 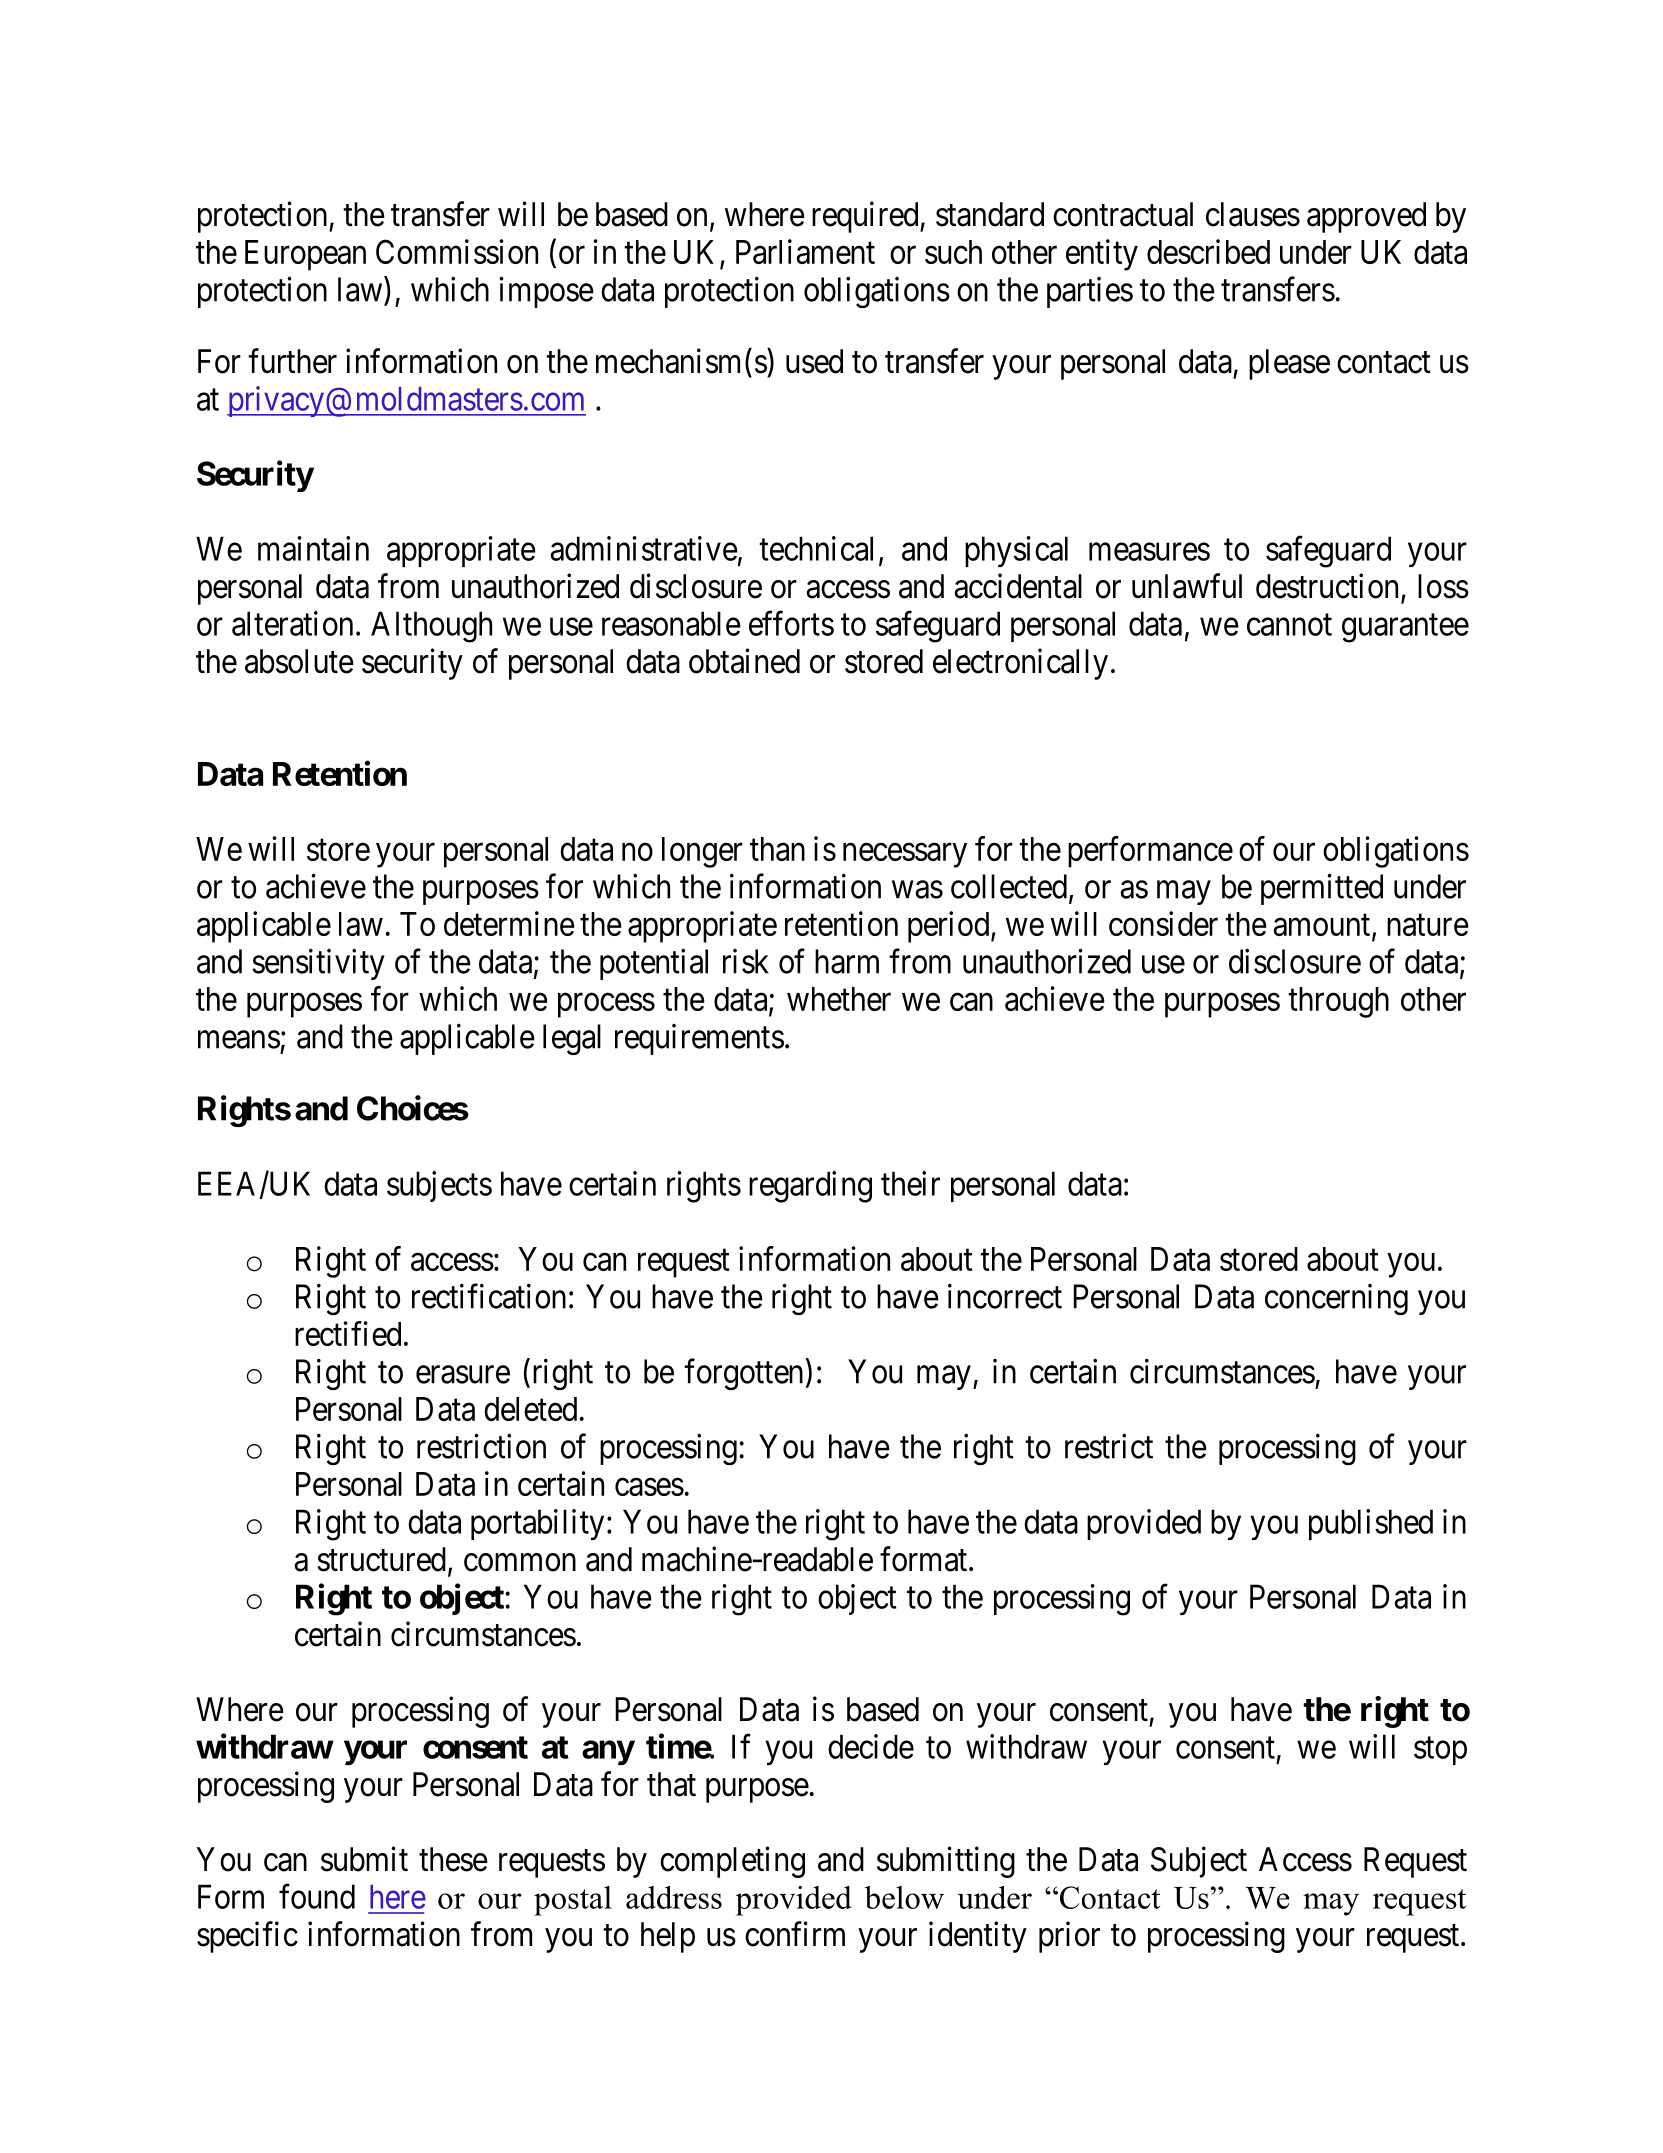 What do you see at coordinates (1322, 889) in the screenshot?
I see `permitted` at bounding box center [1322, 889].
